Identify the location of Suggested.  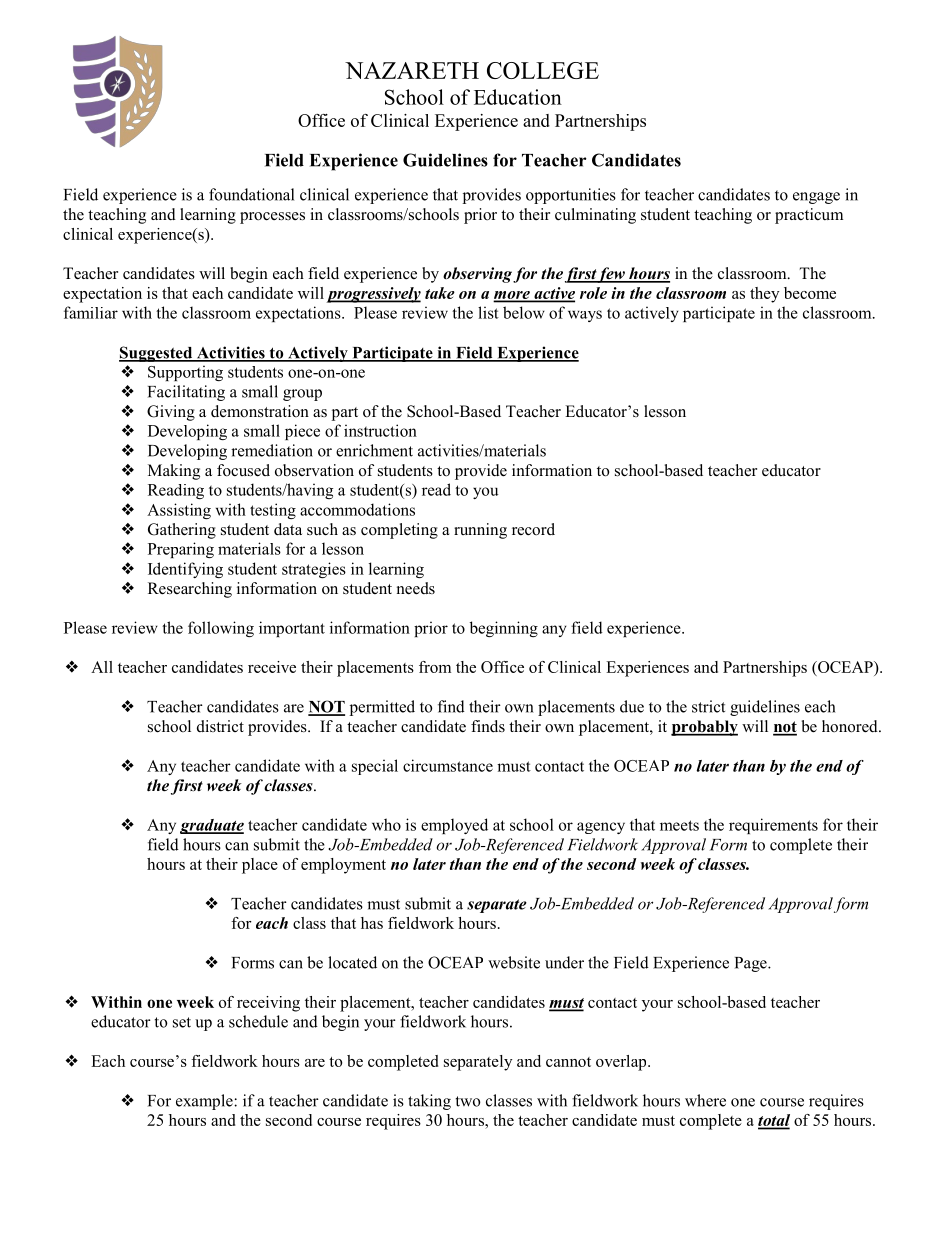
(157, 354).
